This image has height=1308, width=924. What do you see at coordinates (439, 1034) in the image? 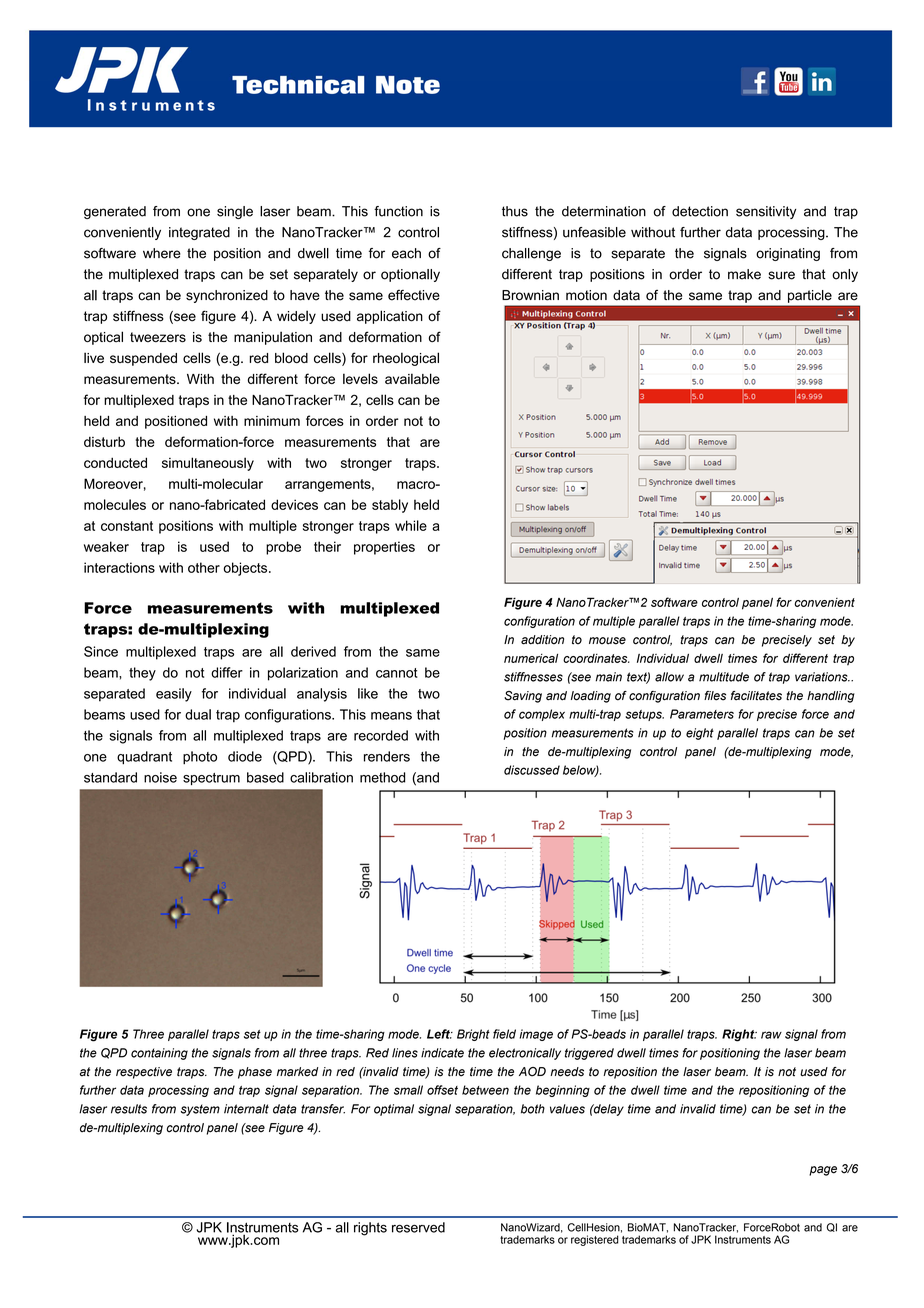
I see `Left` at bounding box center [439, 1034].
